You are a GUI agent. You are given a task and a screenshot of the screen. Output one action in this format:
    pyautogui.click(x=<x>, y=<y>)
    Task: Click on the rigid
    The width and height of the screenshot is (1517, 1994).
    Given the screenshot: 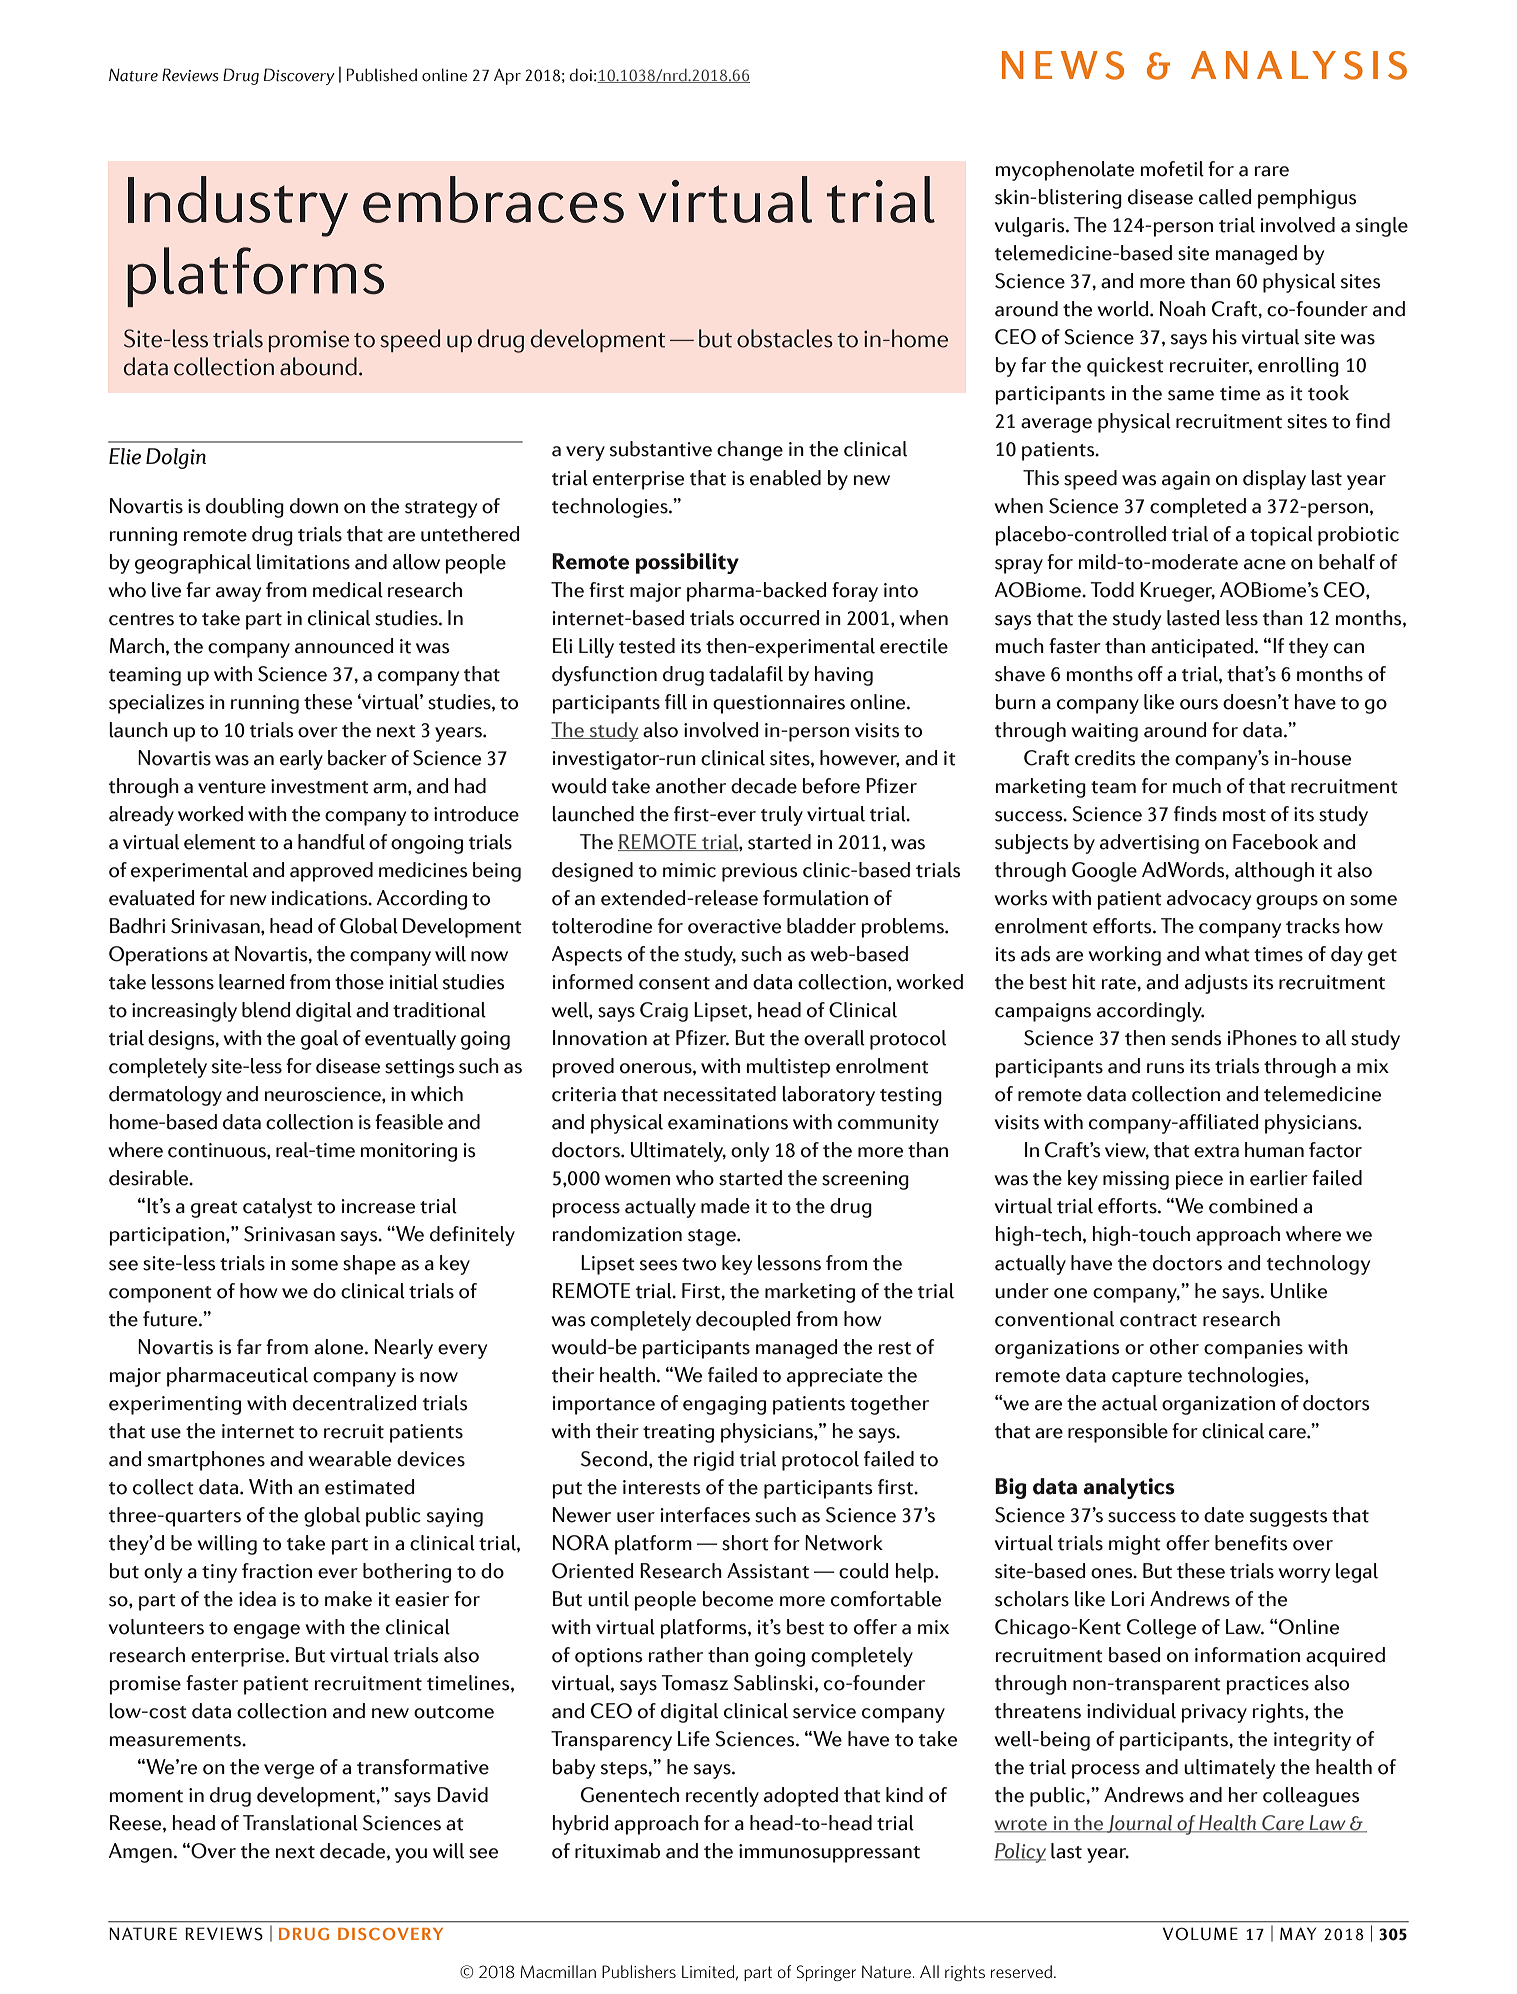 What is the action you would take?
    pyautogui.click(x=714, y=1461)
